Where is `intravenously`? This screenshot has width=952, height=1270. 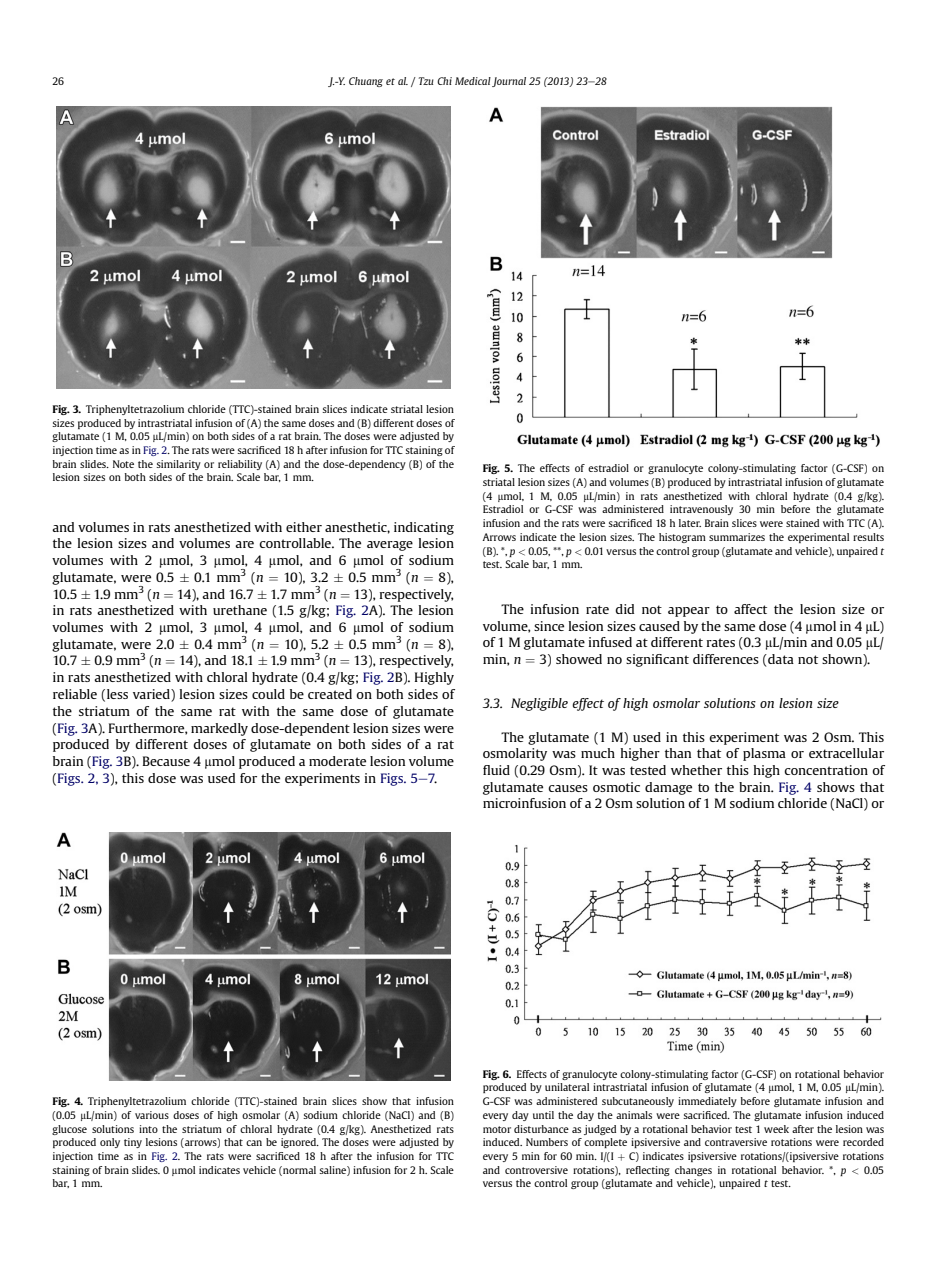
intravenously is located at coordinates (701, 510).
